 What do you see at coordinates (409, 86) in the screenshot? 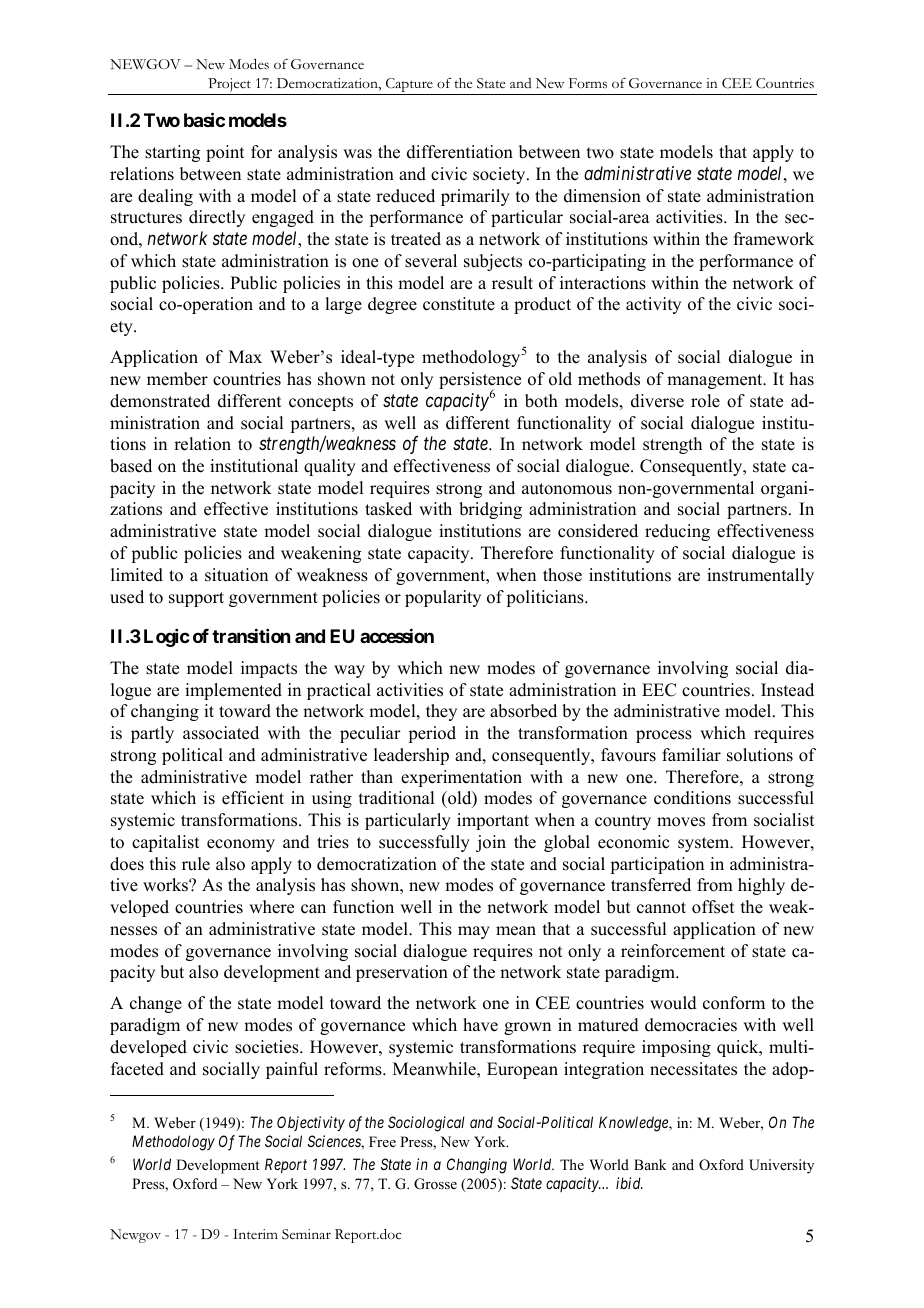
I see `Capture` at bounding box center [409, 86].
